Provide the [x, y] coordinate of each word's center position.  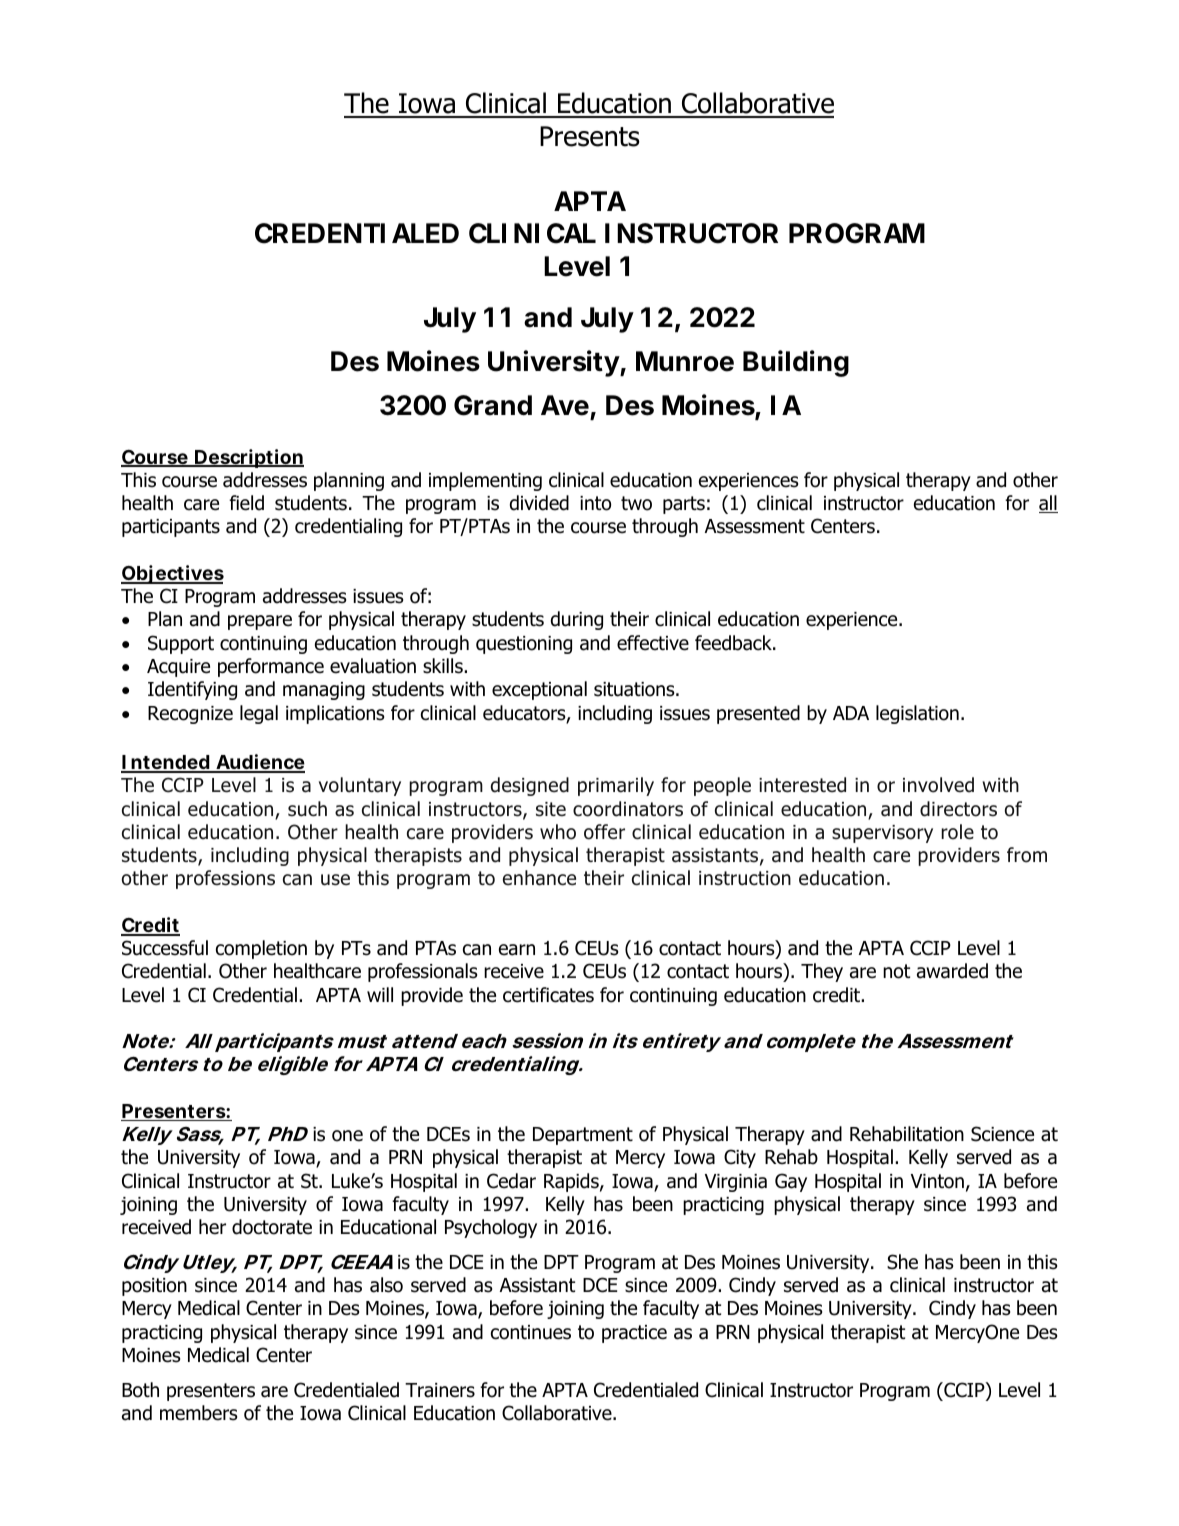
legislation [917, 714]
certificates [548, 995]
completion [261, 949]
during [577, 620]
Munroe [685, 361]
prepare [260, 622]
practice [634, 1334]
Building [796, 363]
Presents [590, 136]
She [902, 1262]
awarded [952, 971]
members [198, 1413]
